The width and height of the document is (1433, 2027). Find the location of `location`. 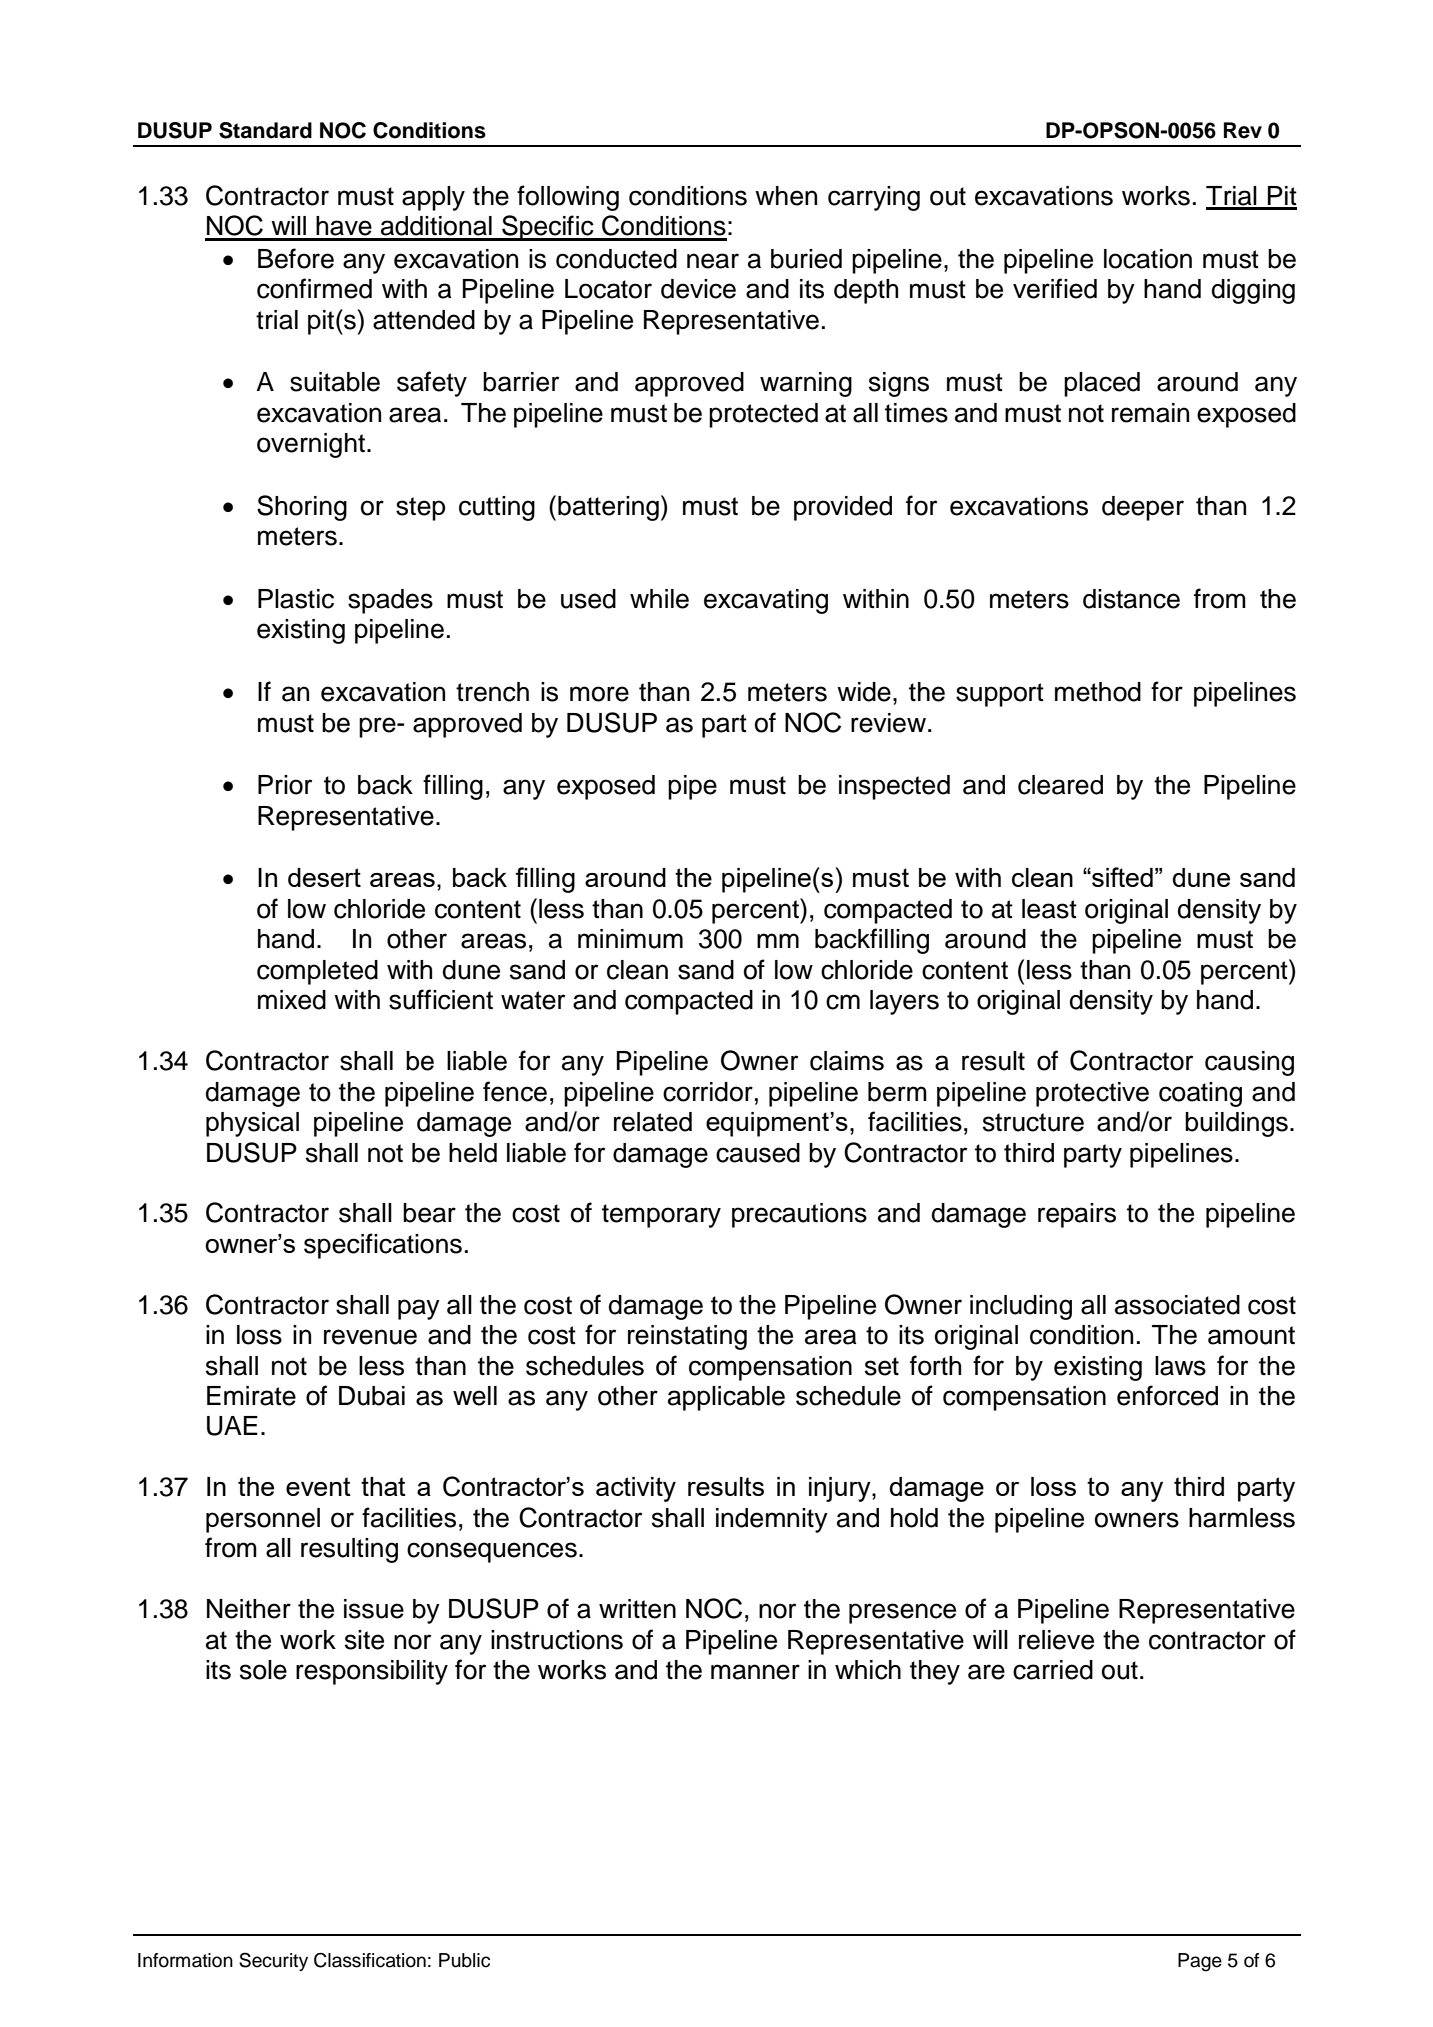

location is located at coordinates (1148, 259).
